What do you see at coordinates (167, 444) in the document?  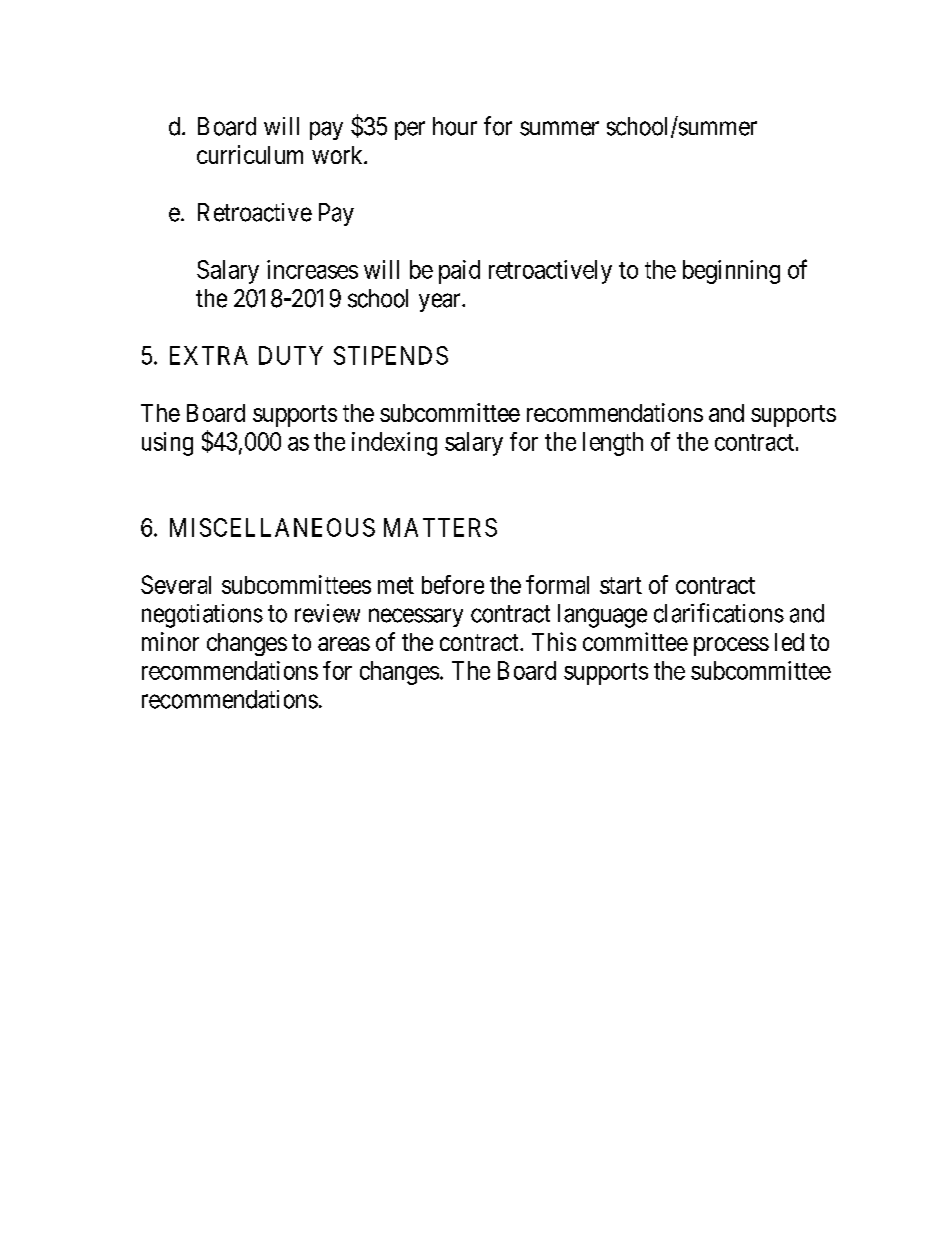 I see `using` at bounding box center [167, 444].
